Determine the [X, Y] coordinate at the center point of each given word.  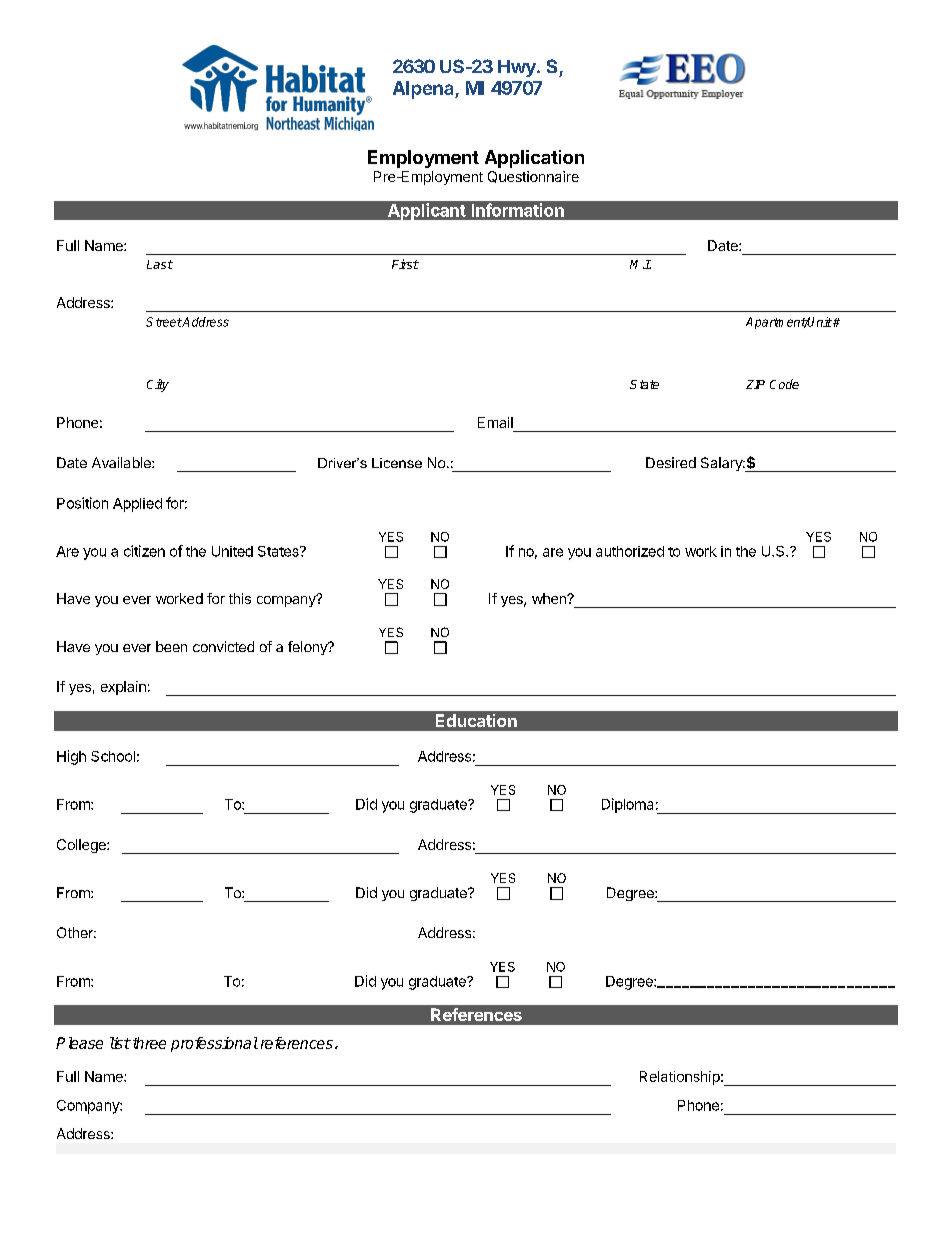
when [550, 598]
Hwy [518, 68]
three [148, 1043]
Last [160, 264]
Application [534, 159]
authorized [630, 551]
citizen [144, 551]
